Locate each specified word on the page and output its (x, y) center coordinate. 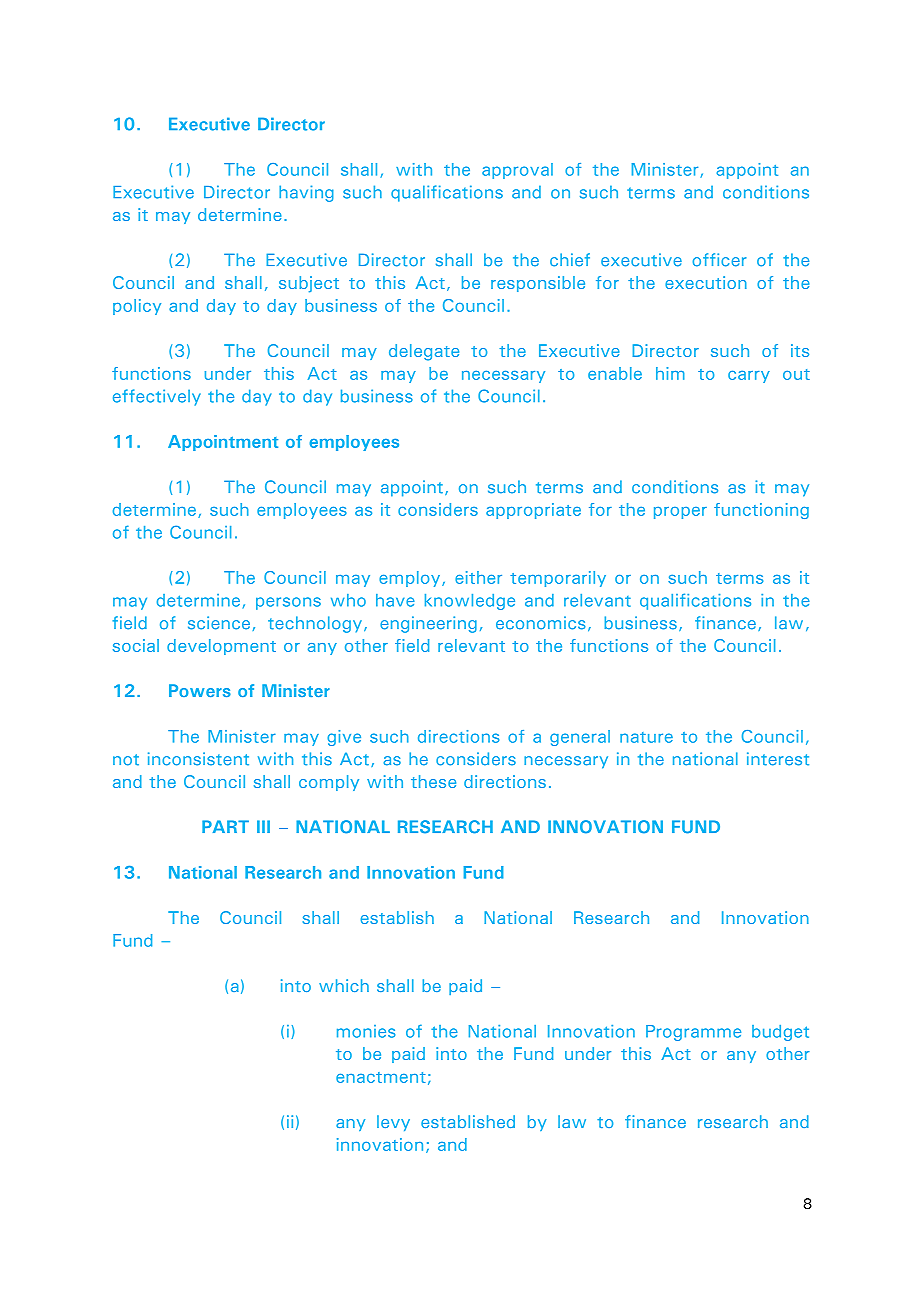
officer (719, 260)
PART (225, 826)
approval (517, 171)
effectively (157, 397)
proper (680, 513)
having (306, 193)
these (433, 781)
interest (778, 759)
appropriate (533, 511)
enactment (381, 1077)
